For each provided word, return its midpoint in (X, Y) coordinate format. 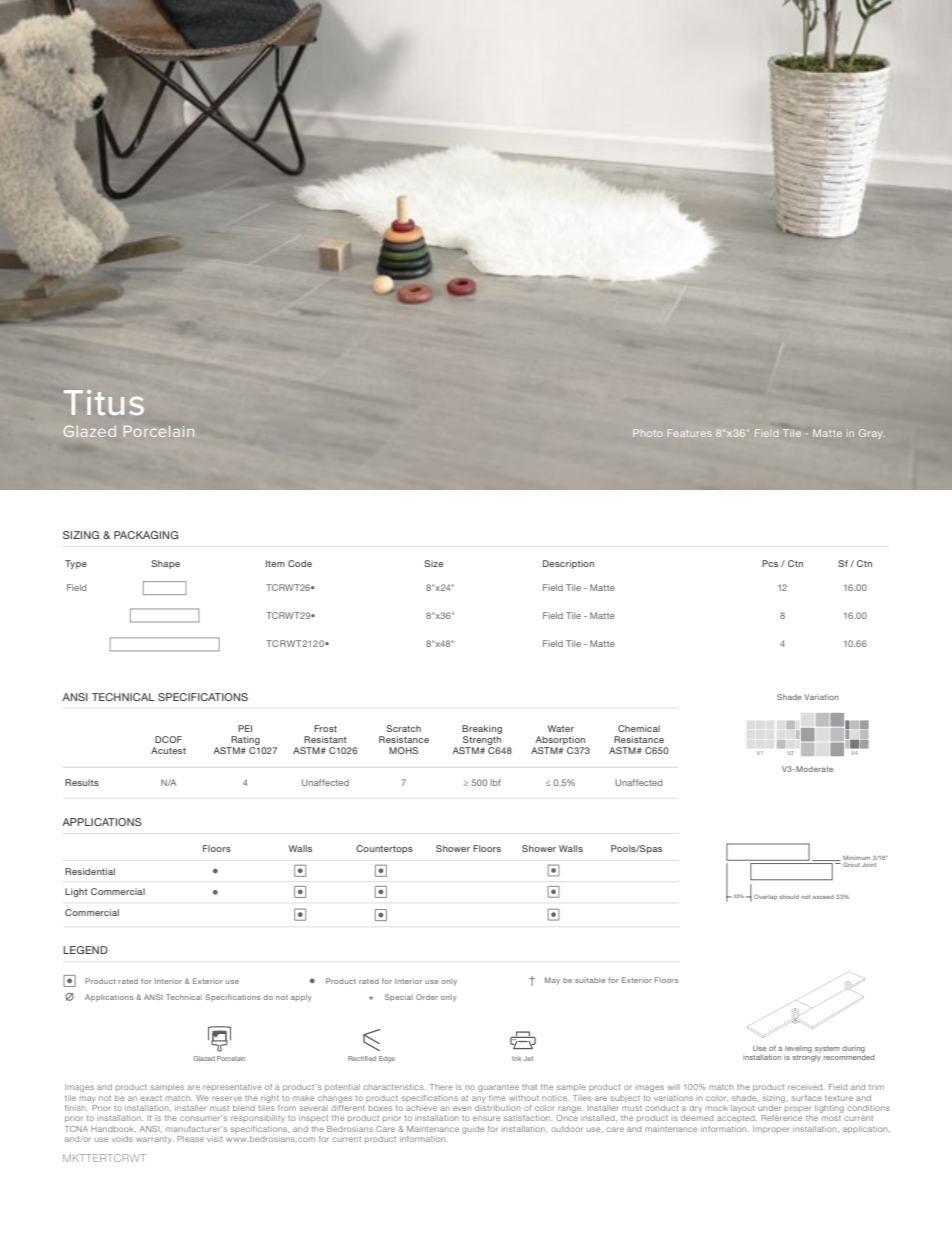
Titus (104, 402)
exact (151, 1098)
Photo (647, 433)
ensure (486, 1118)
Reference (781, 1118)
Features (690, 433)
